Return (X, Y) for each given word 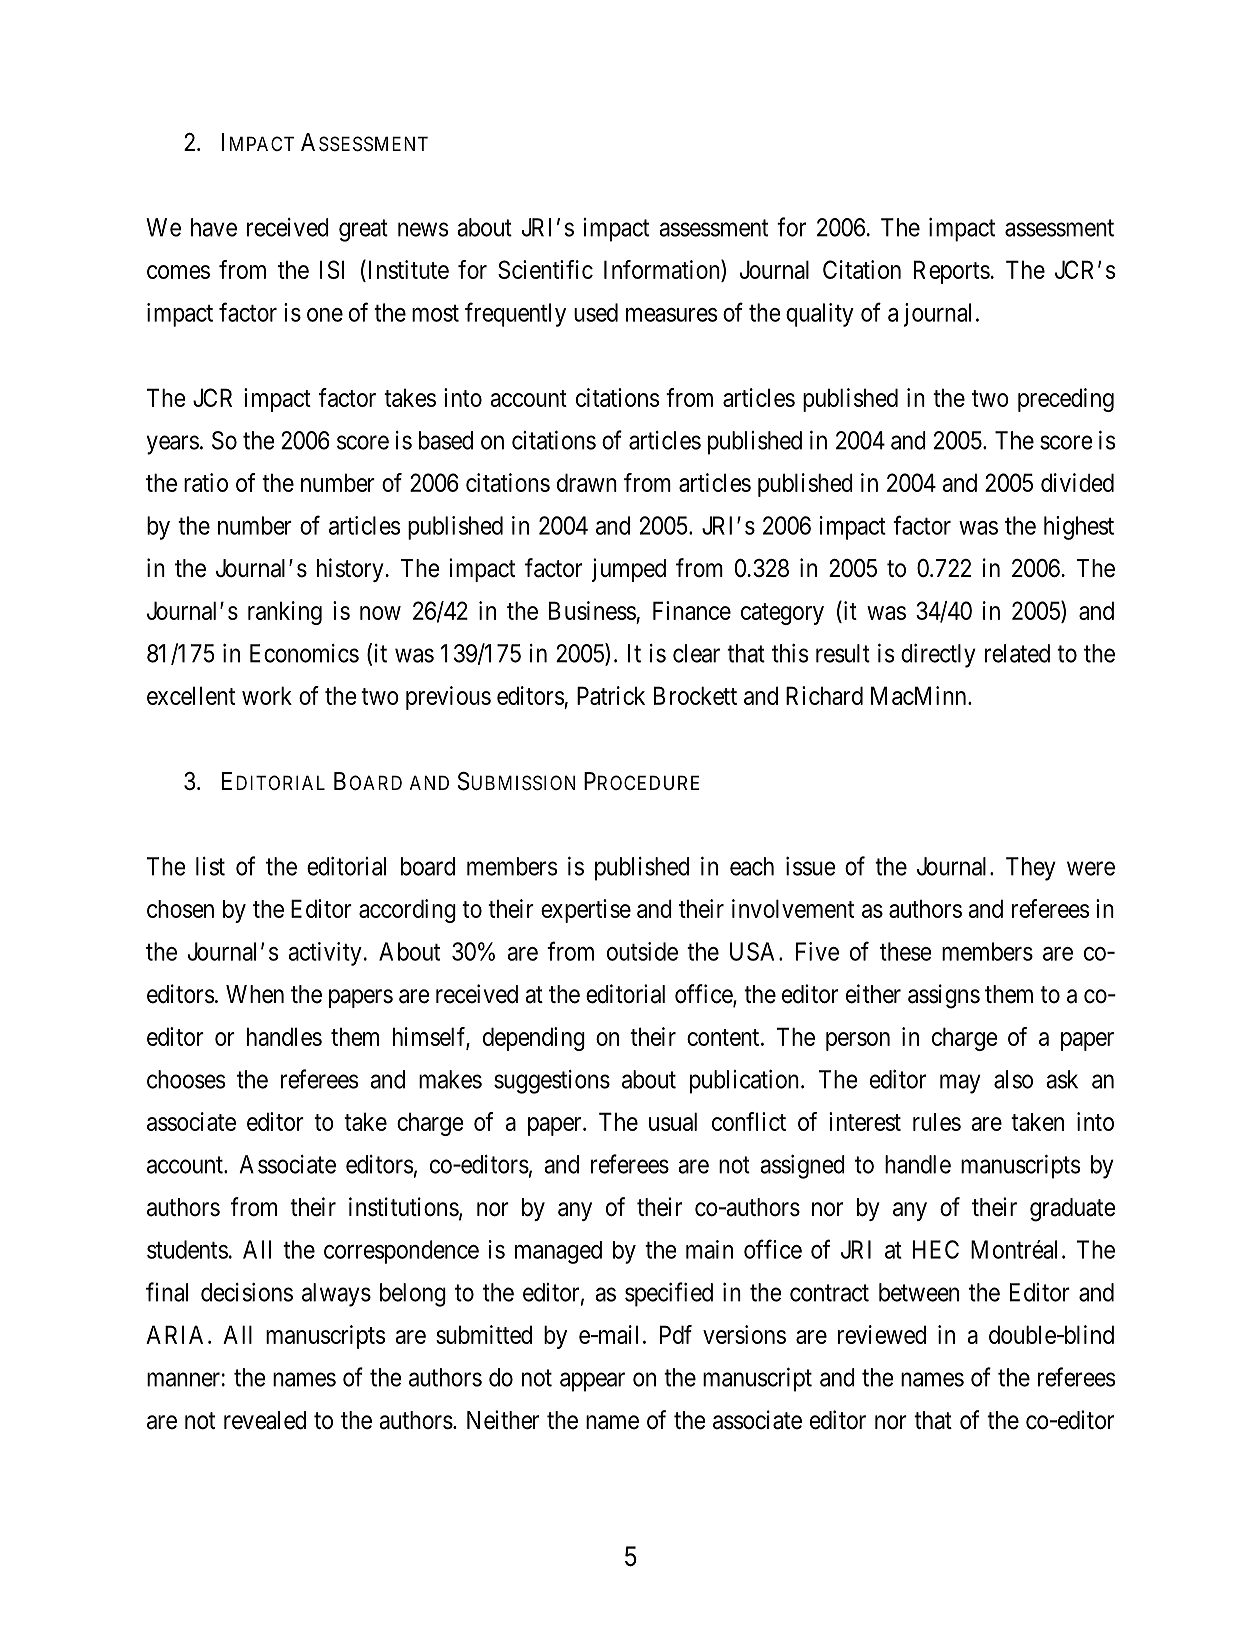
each (752, 866)
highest (1079, 528)
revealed (265, 1420)
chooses (186, 1079)
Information (663, 270)
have (214, 227)
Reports (952, 272)
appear (592, 1382)
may (960, 1084)
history (350, 570)
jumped (629, 570)
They (1031, 869)
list (210, 866)
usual (673, 1121)
